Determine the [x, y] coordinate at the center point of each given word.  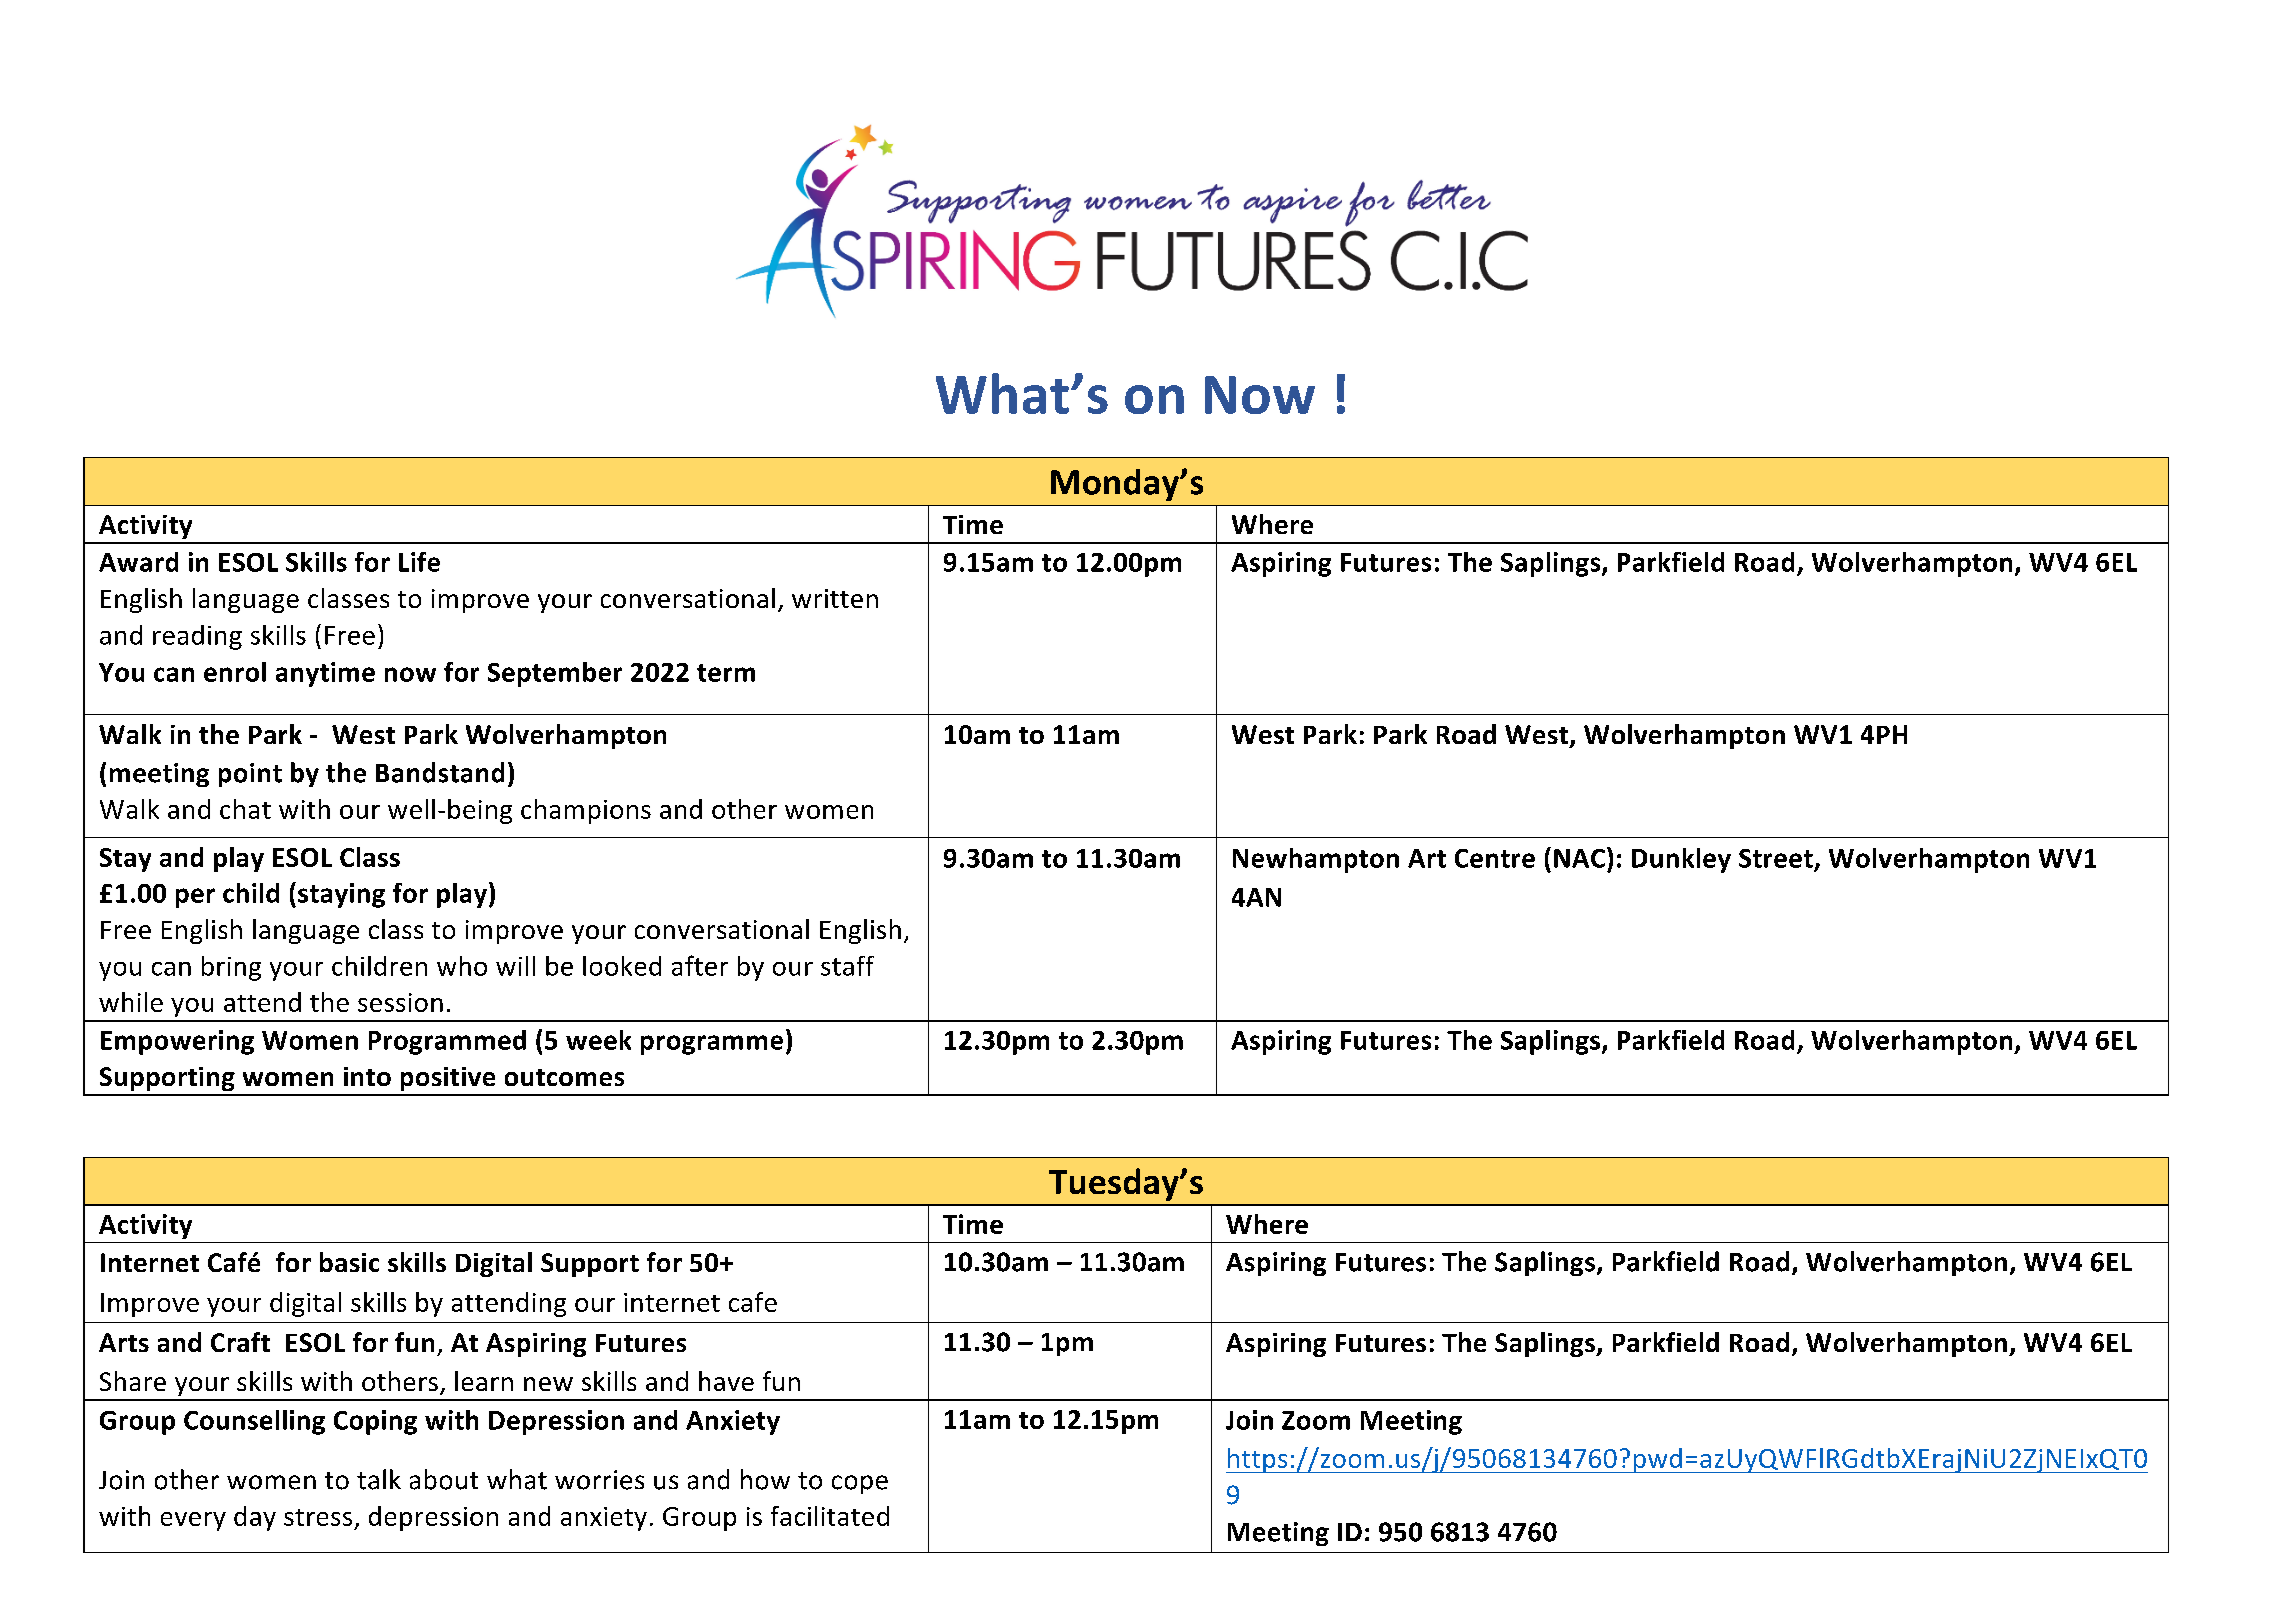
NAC [1579, 858]
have [726, 1381]
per [195, 898]
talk [379, 1479]
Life [419, 562]
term [726, 673]
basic [349, 1262]
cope [860, 1484]
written [835, 598]
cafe [753, 1302]
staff [847, 966]
